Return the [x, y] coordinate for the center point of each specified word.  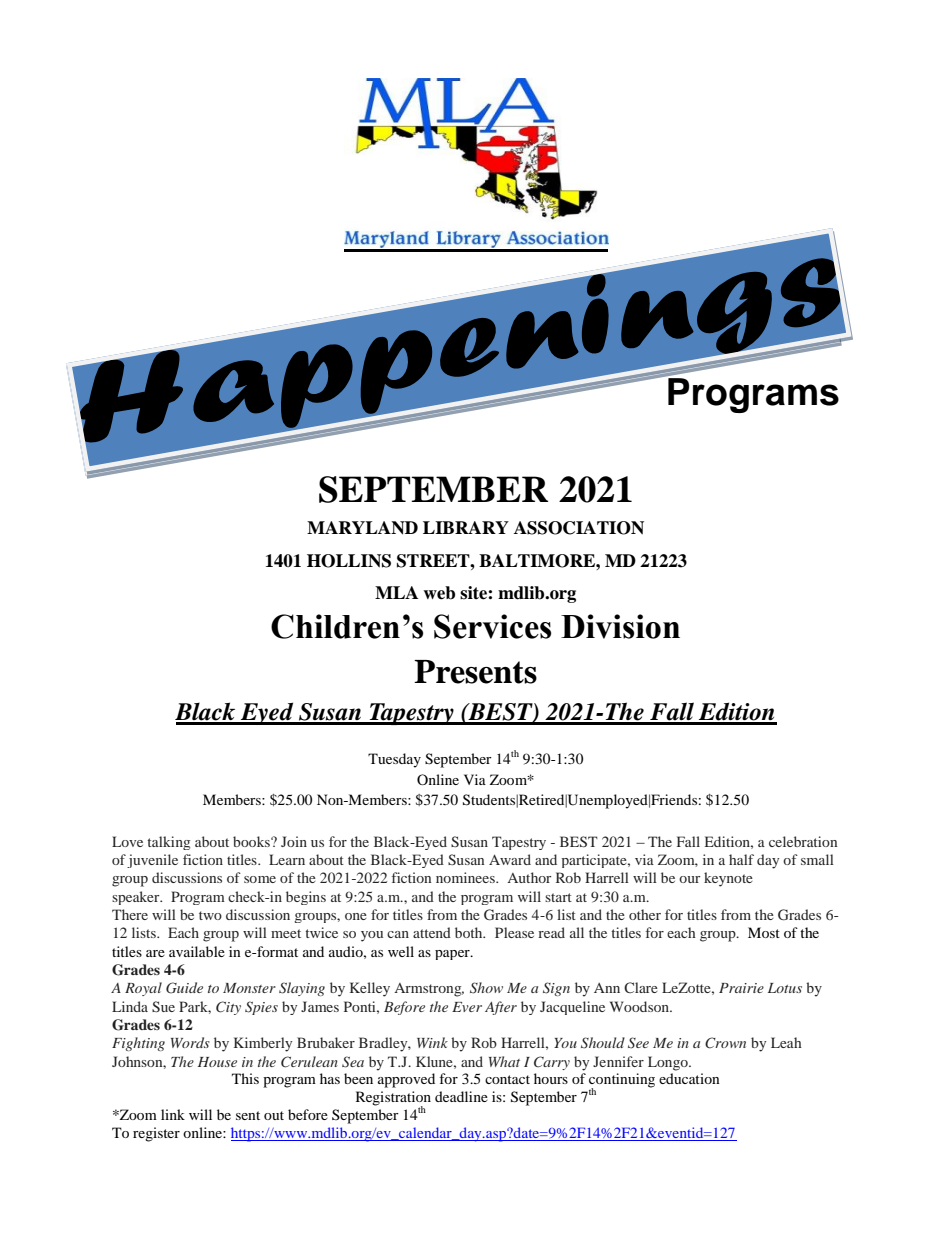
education [689, 1078]
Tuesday [394, 760]
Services [492, 626]
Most [764, 932]
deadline [461, 1096]
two [210, 915]
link [173, 1114]
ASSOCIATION [579, 528]
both [470, 932]
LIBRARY [466, 527]
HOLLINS [349, 561]
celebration [803, 841]
